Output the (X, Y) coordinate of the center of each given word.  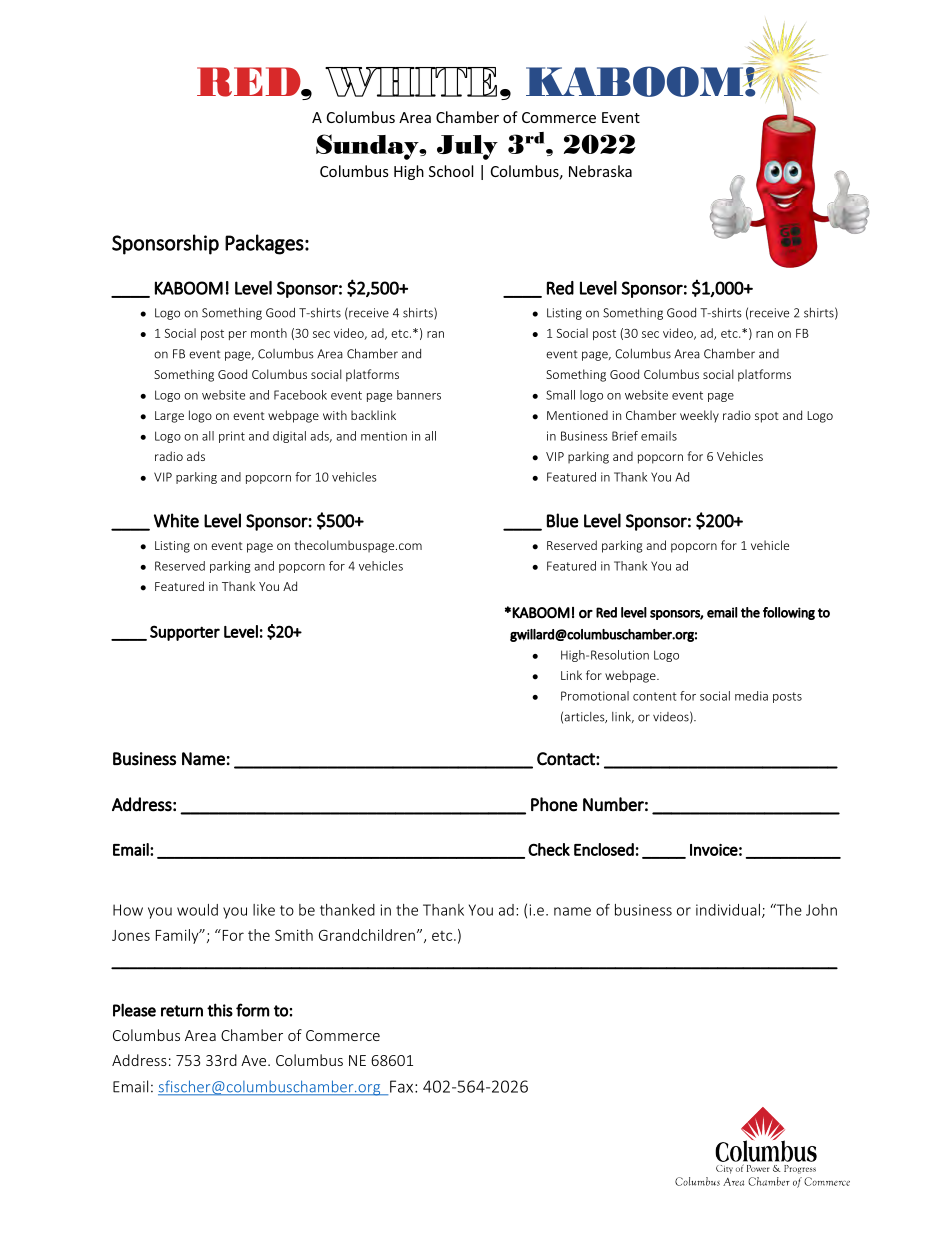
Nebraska (600, 171)
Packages (264, 244)
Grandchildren (367, 935)
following (789, 613)
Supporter (185, 633)
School (451, 171)
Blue (563, 520)
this (220, 1010)
